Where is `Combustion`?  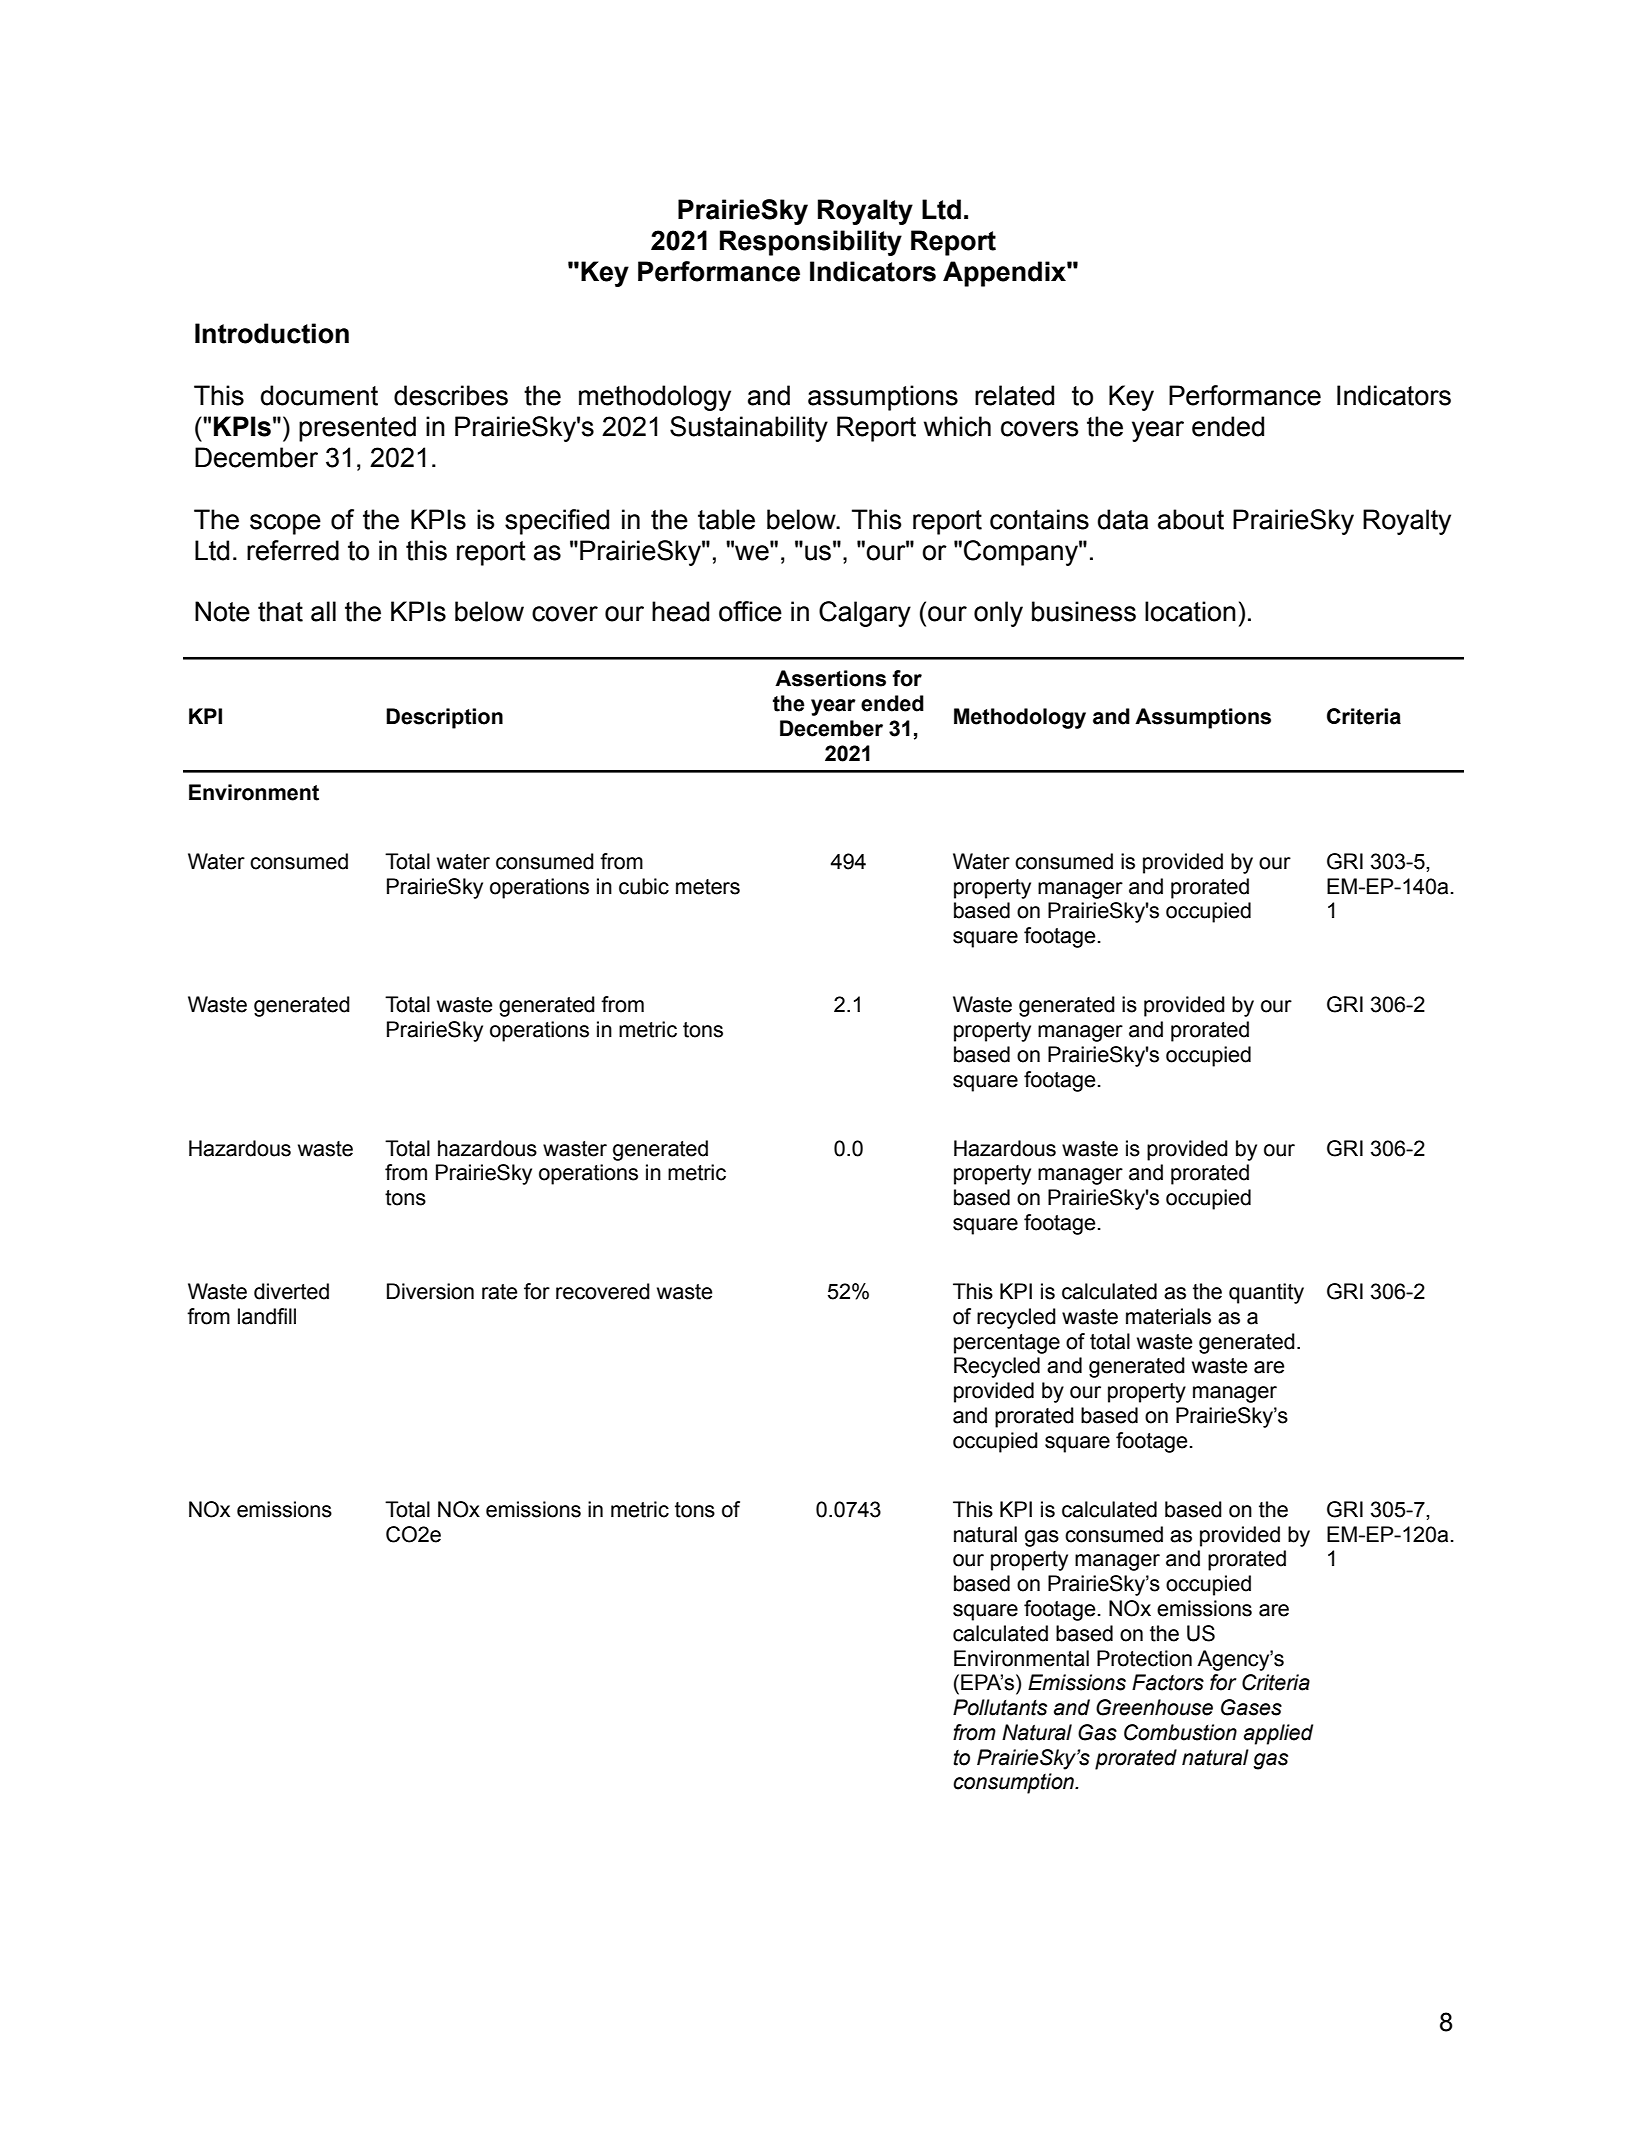 Combustion is located at coordinates (1180, 1732).
